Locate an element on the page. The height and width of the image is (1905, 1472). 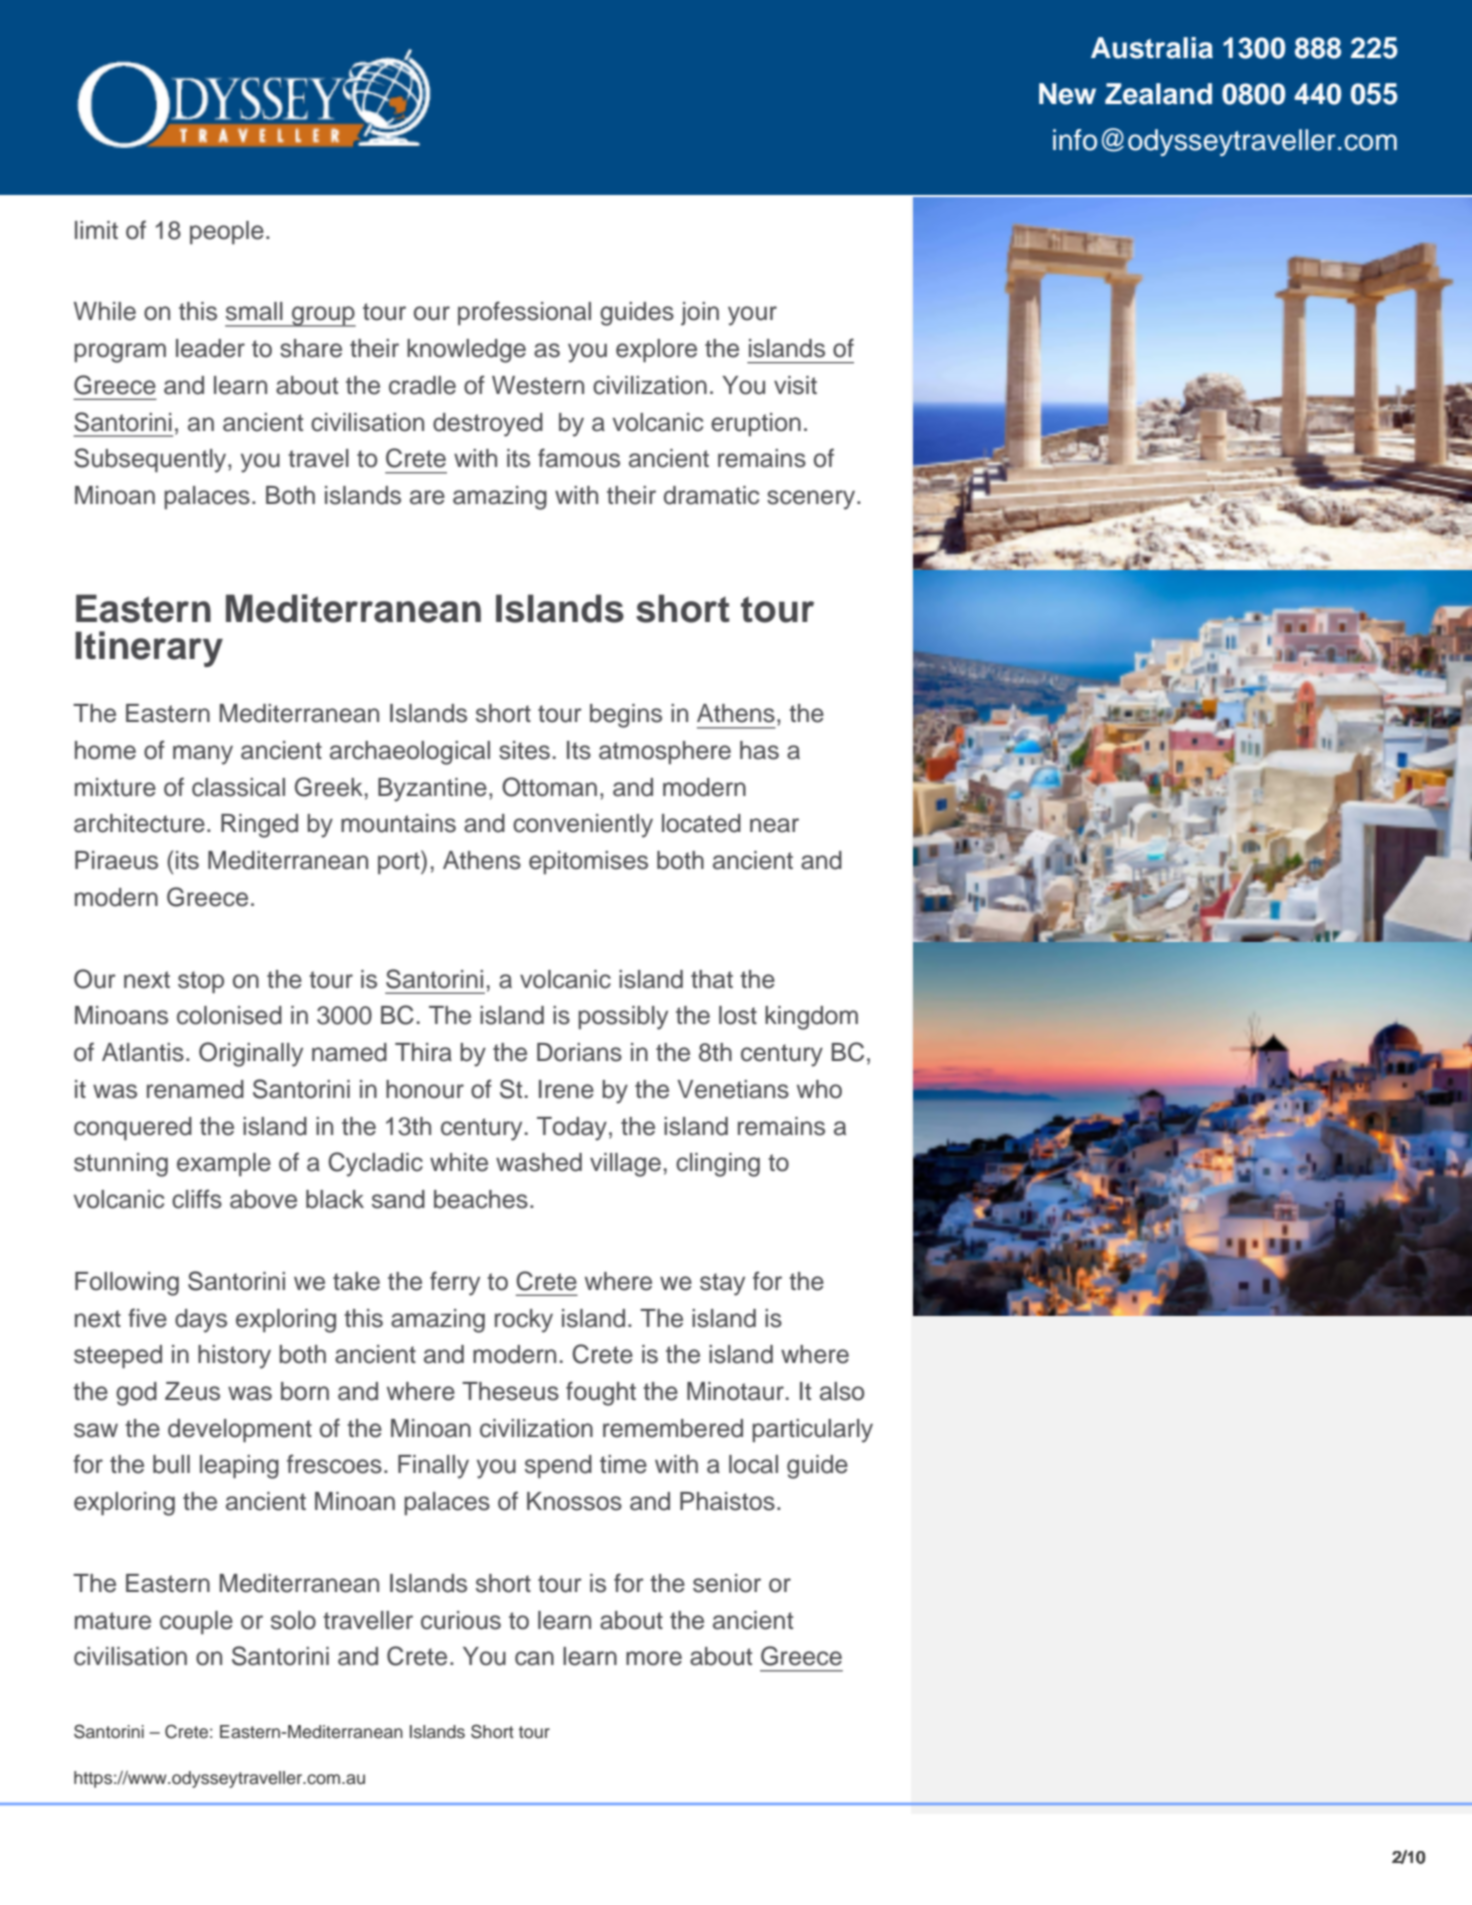
Today is located at coordinates (572, 1129).
